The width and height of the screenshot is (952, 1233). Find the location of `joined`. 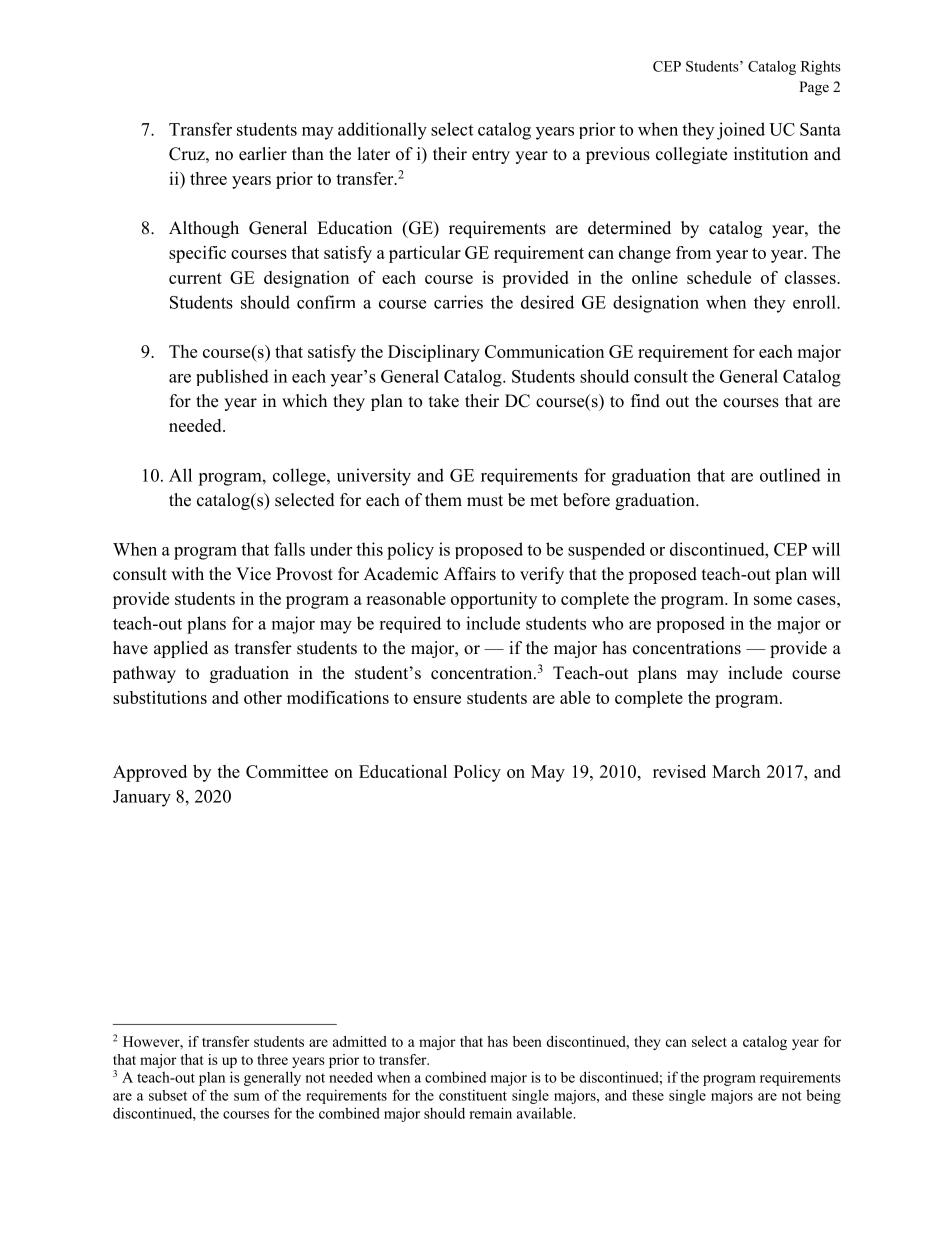

joined is located at coordinates (741, 131).
